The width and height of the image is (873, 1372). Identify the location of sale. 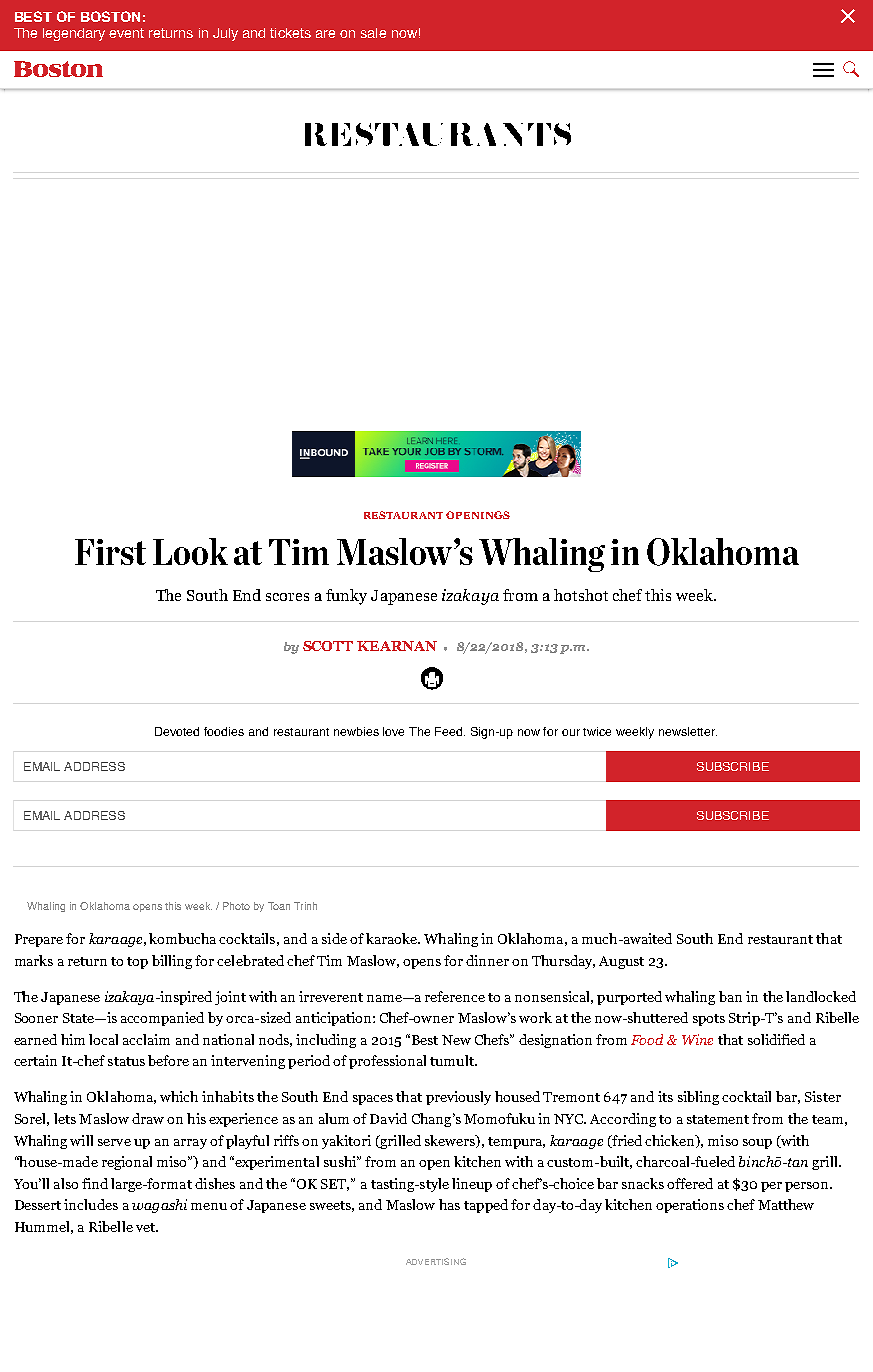
(373, 33).
